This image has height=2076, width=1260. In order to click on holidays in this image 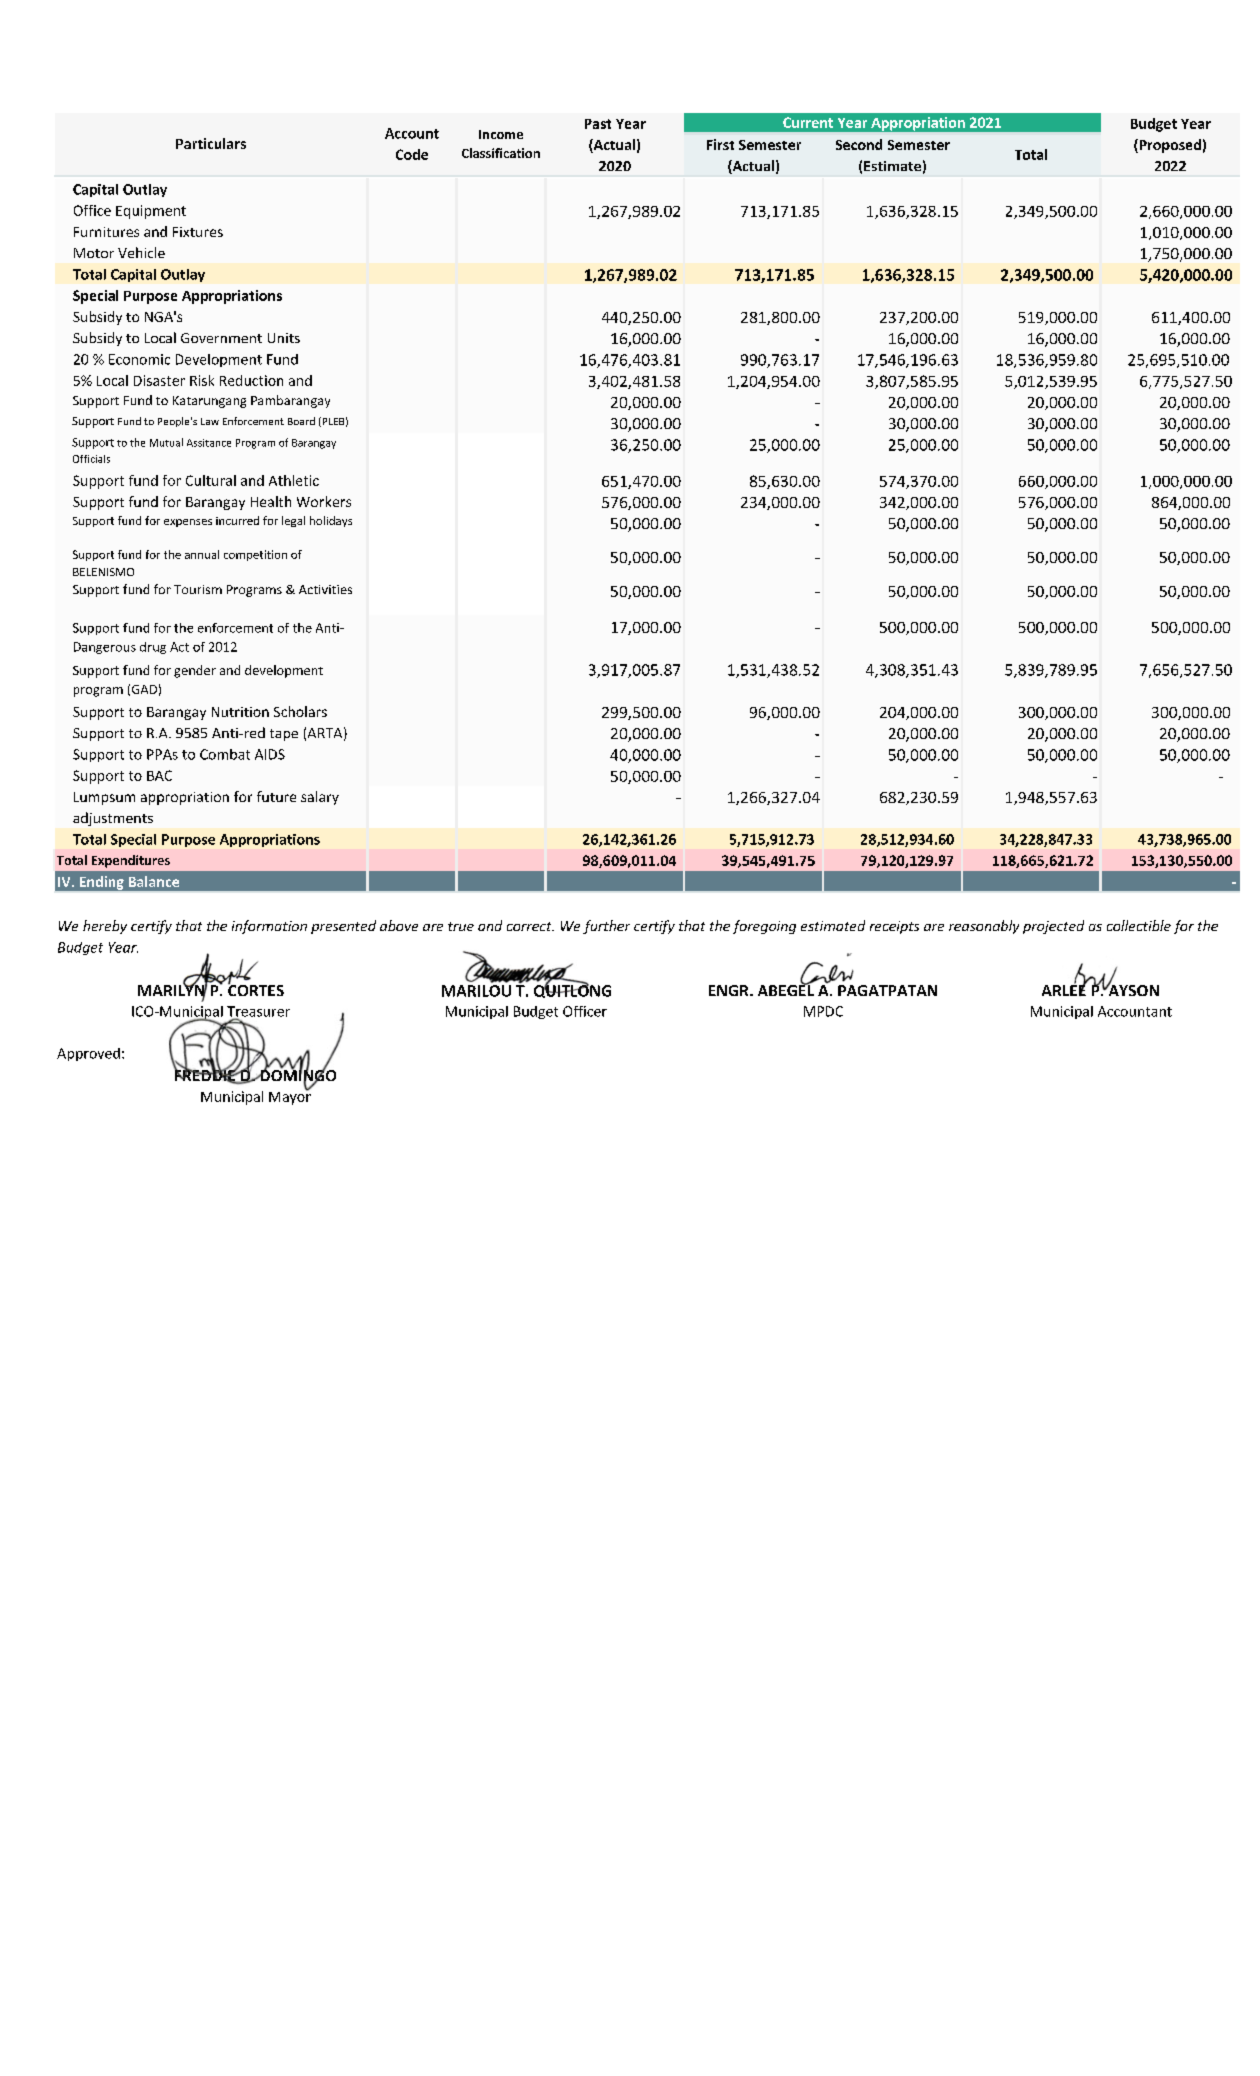, I will do `click(331, 521)`.
